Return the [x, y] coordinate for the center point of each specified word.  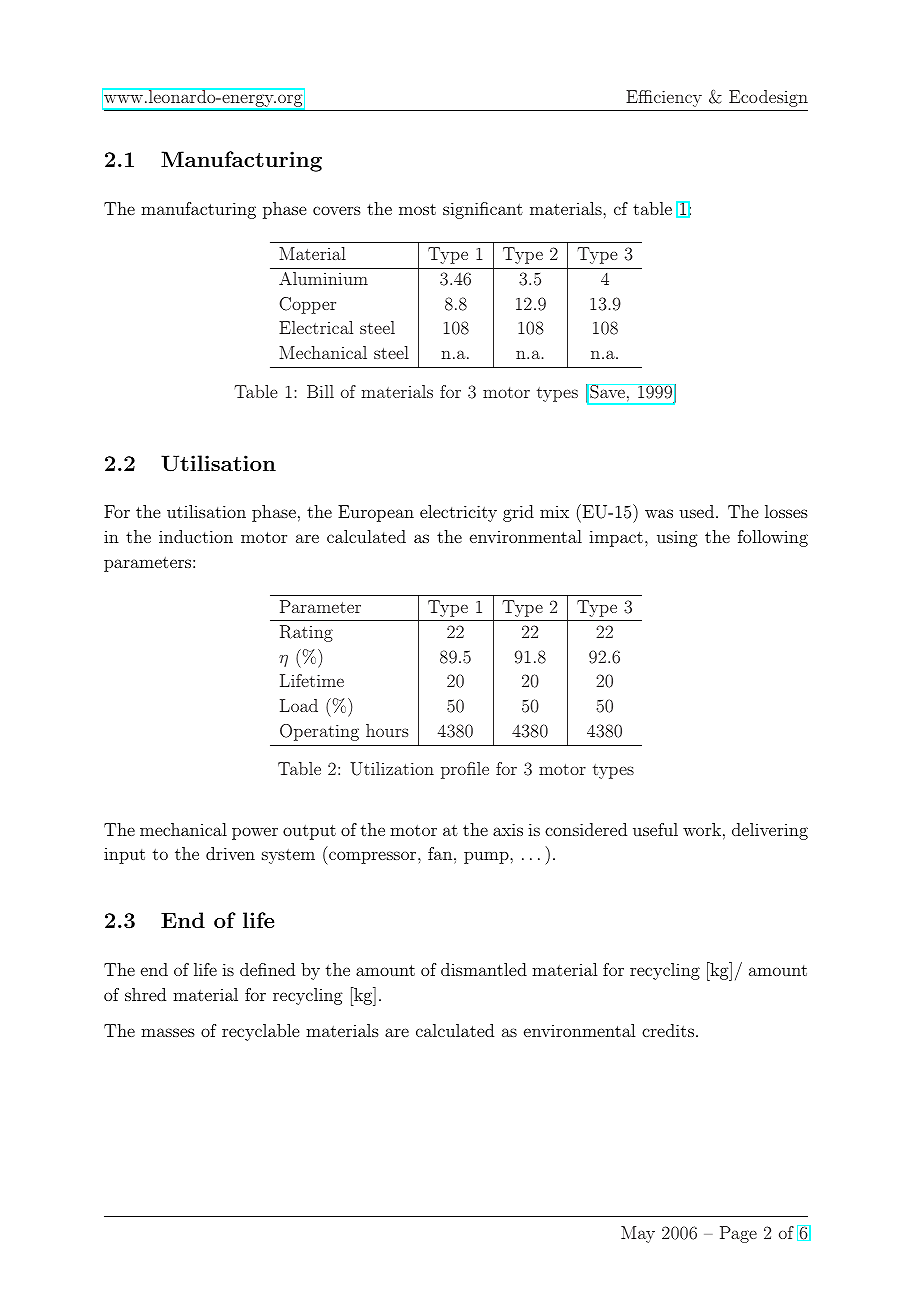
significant [483, 210]
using [677, 538]
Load [299, 705]
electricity [458, 513]
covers [337, 210]
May [638, 1234]
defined [267, 969]
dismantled [484, 969]
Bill [320, 391]
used [696, 511]
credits [668, 1030]
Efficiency [664, 98]
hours [387, 730]
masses [168, 1032]
